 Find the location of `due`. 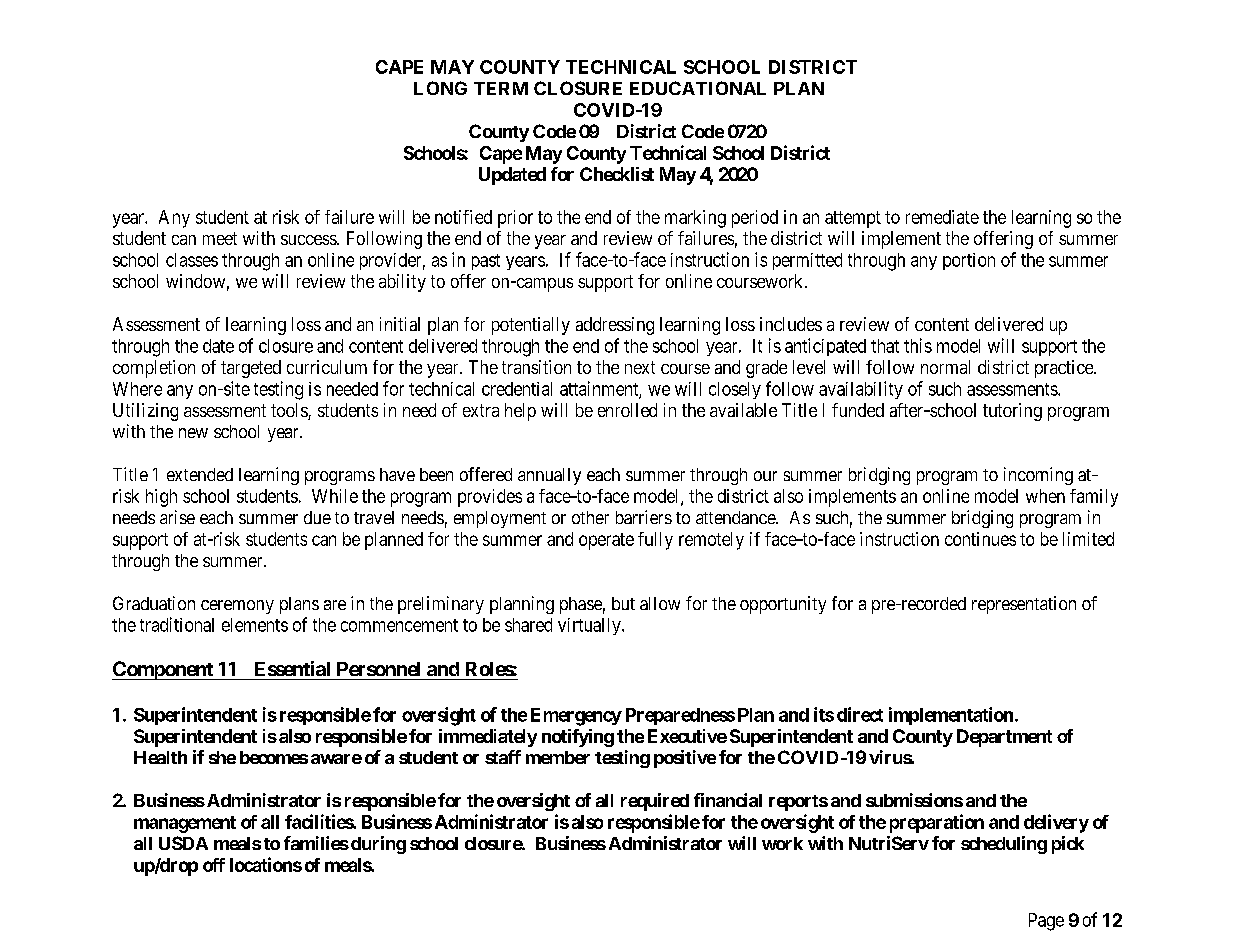

due is located at coordinates (317, 517).
